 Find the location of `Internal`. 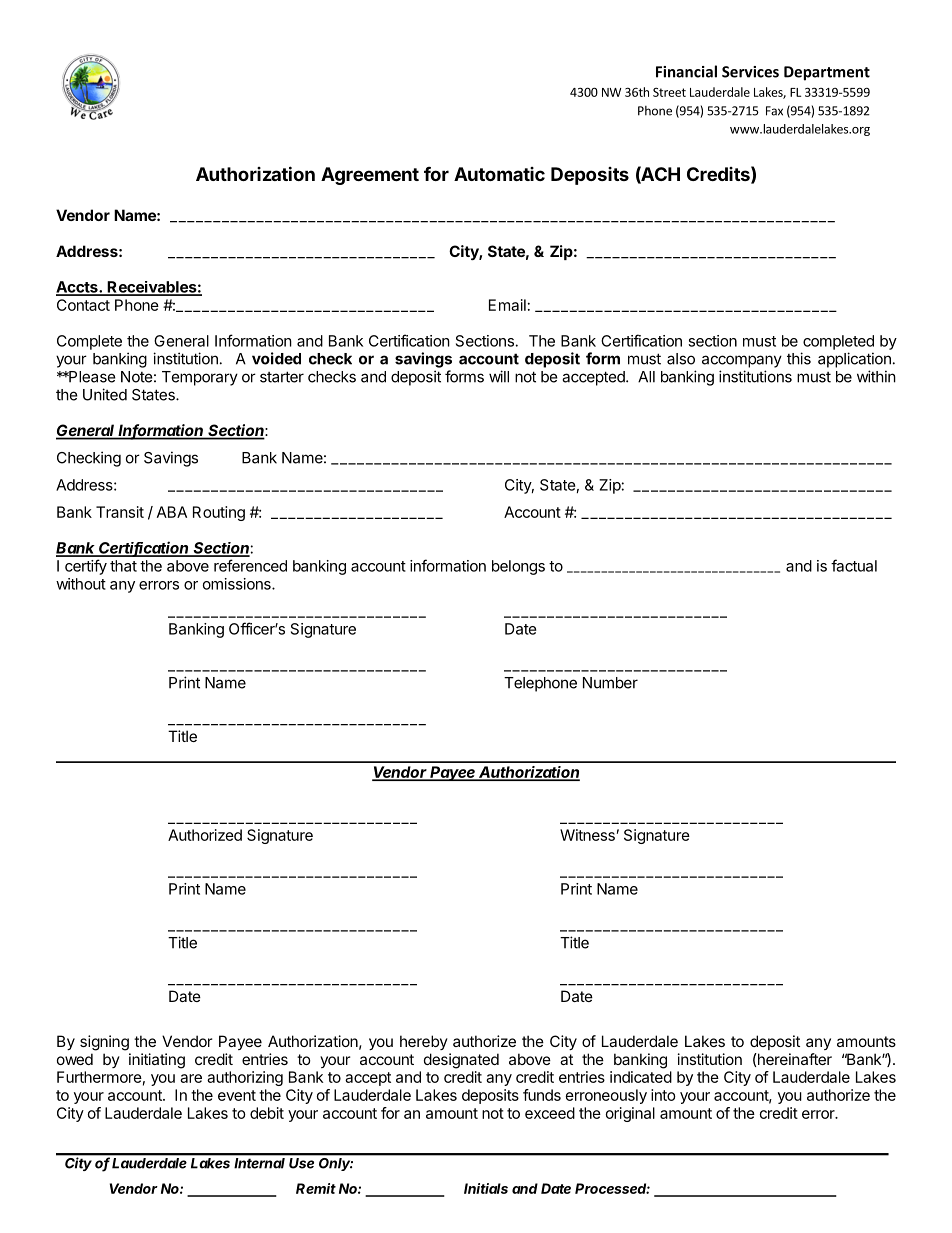

Internal is located at coordinates (259, 1163).
